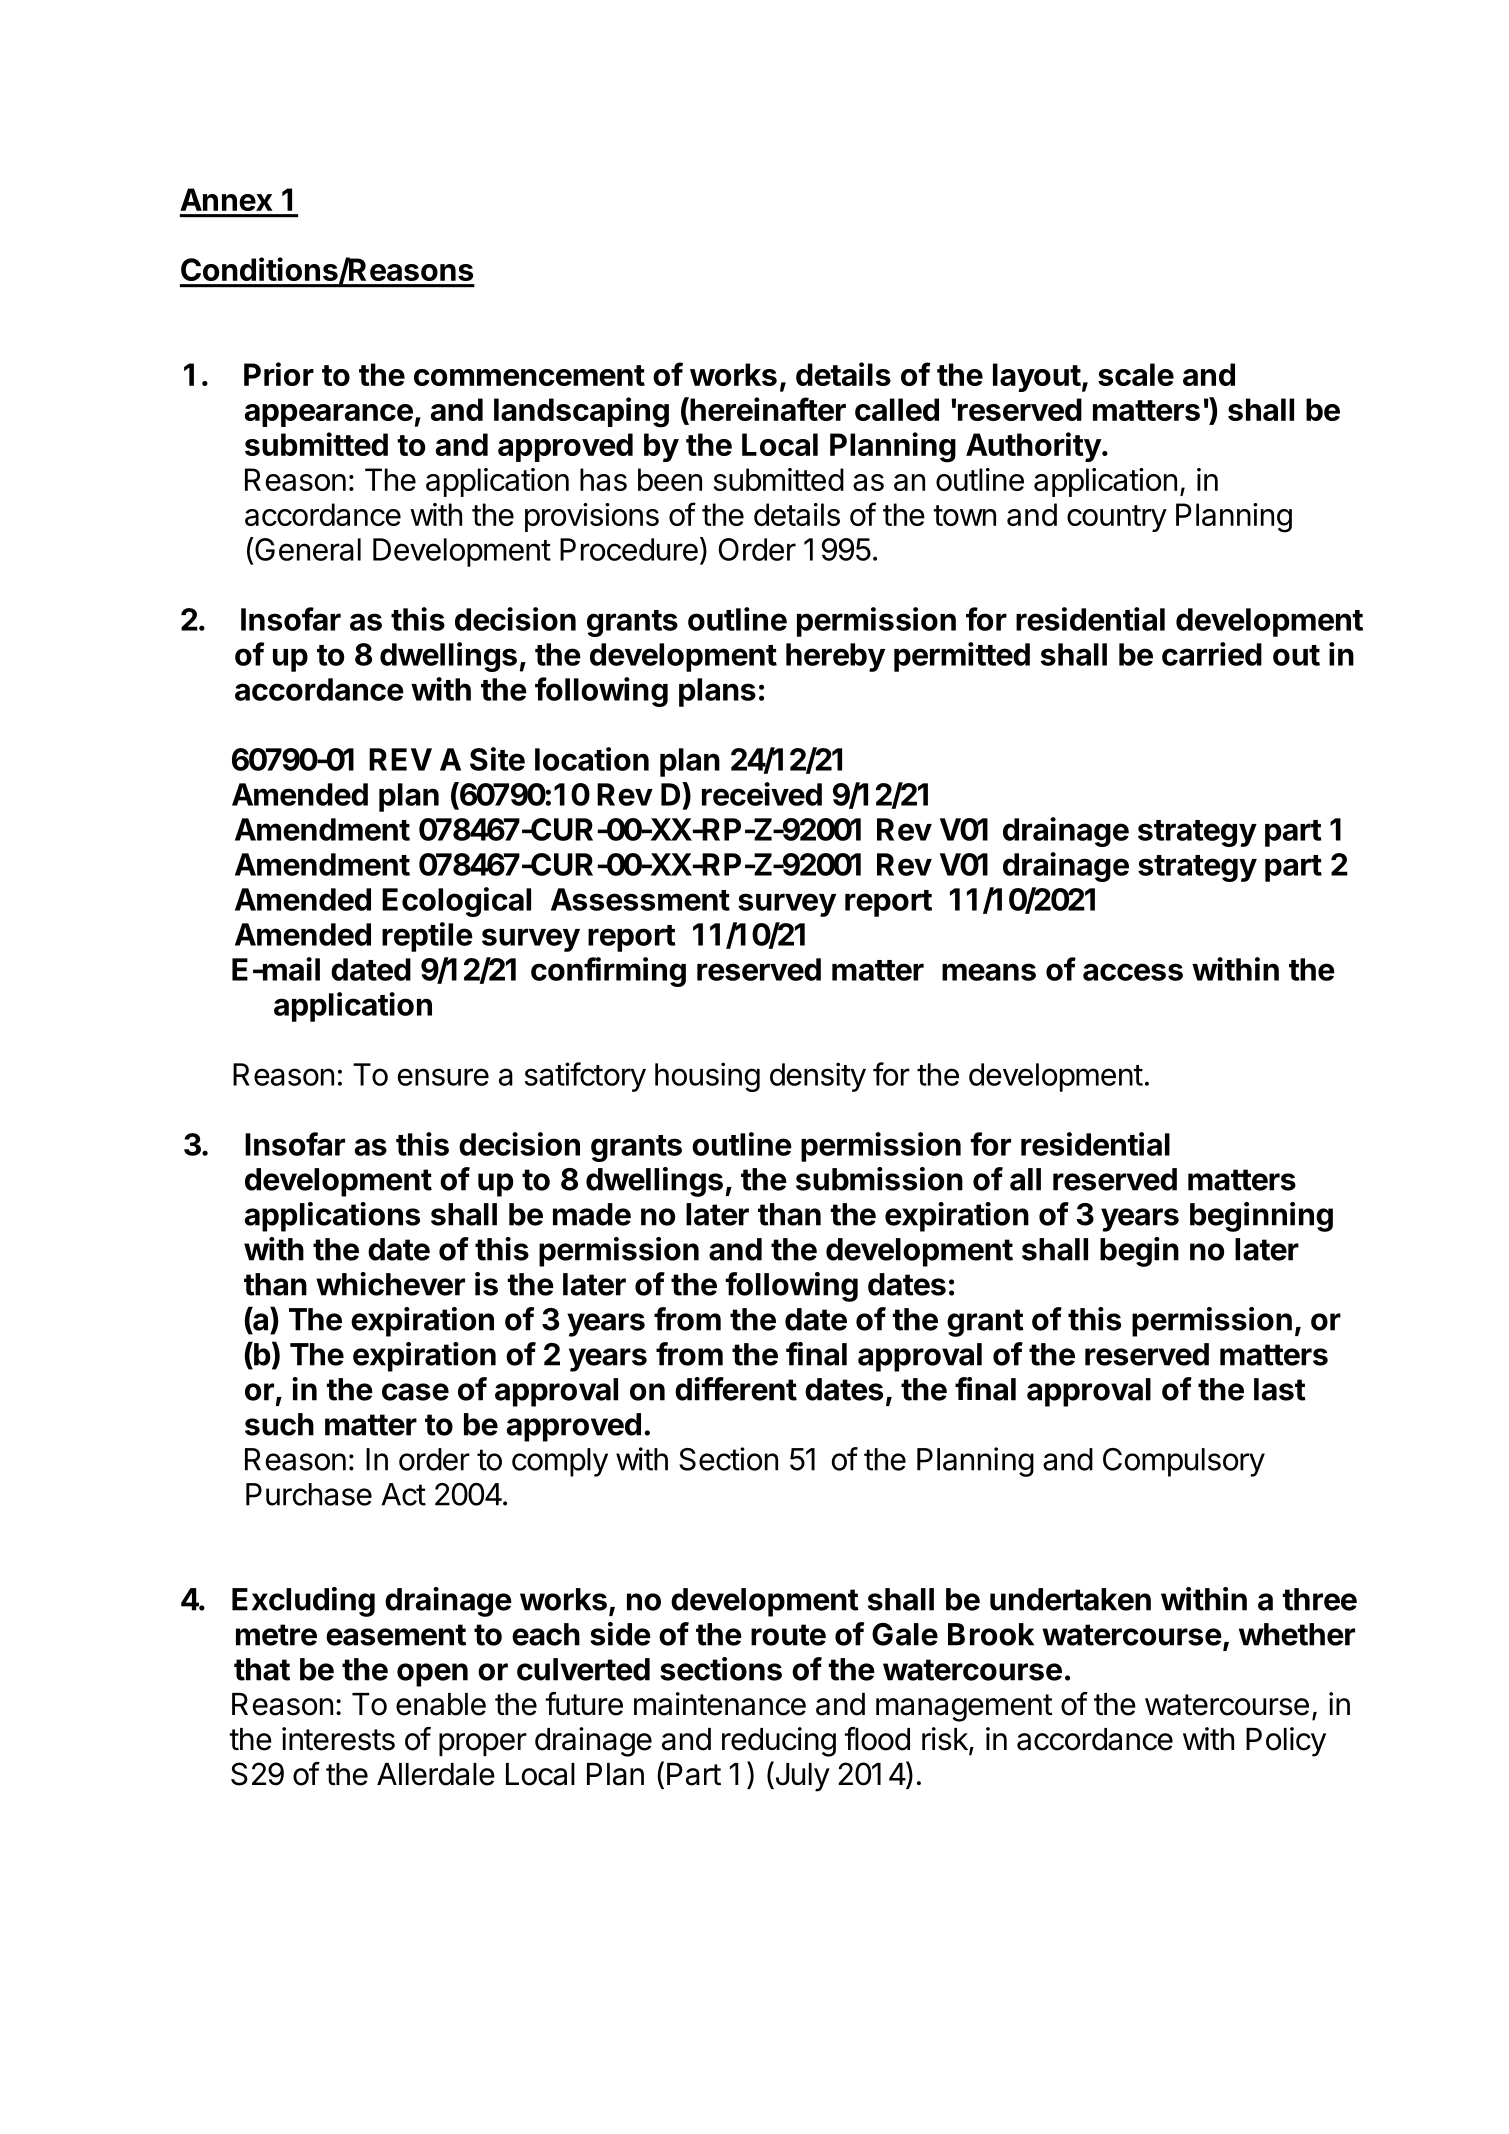  I want to click on access, so click(1133, 972).
